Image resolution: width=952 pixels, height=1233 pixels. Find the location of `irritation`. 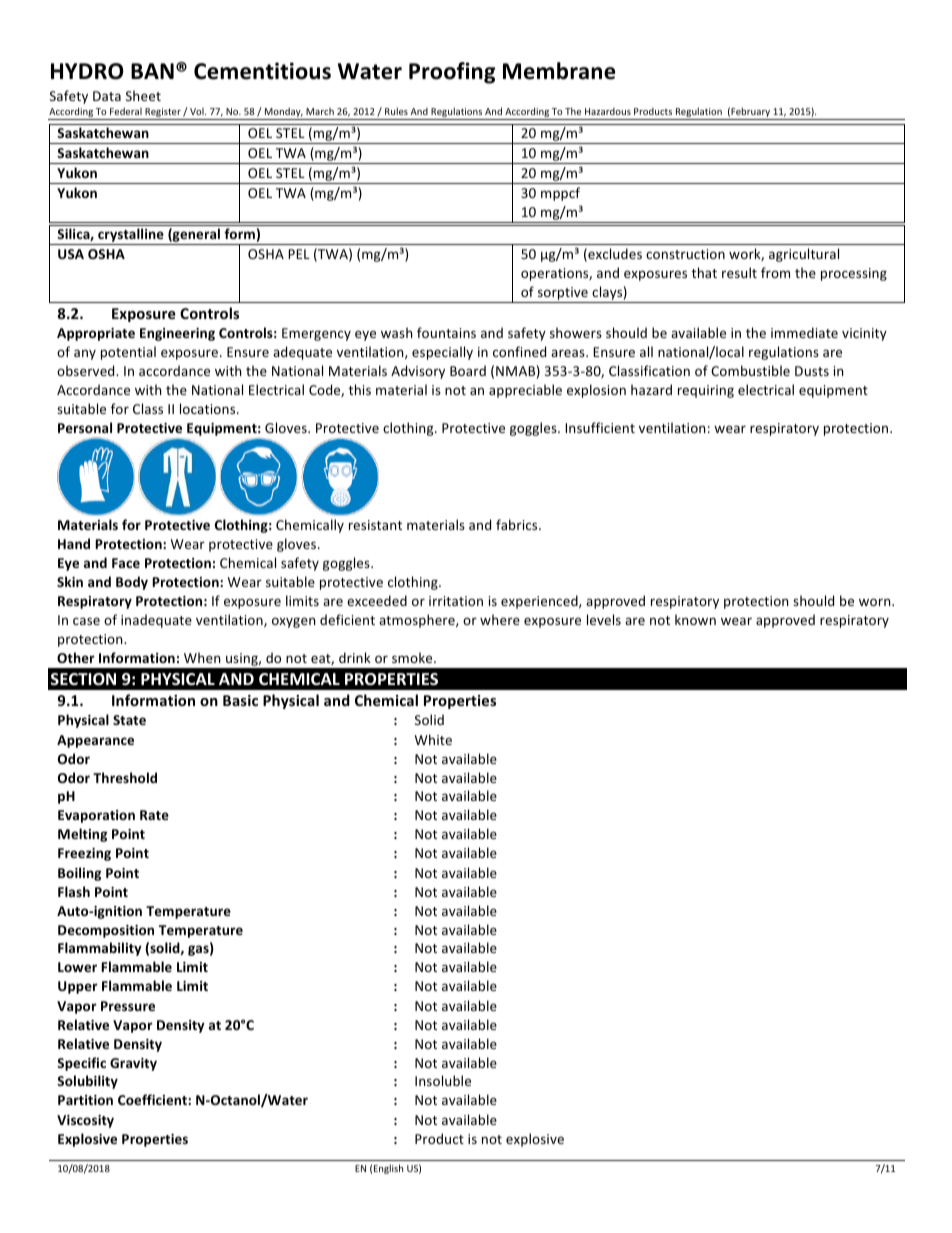

irritation is located at coordinates (456, 601).
